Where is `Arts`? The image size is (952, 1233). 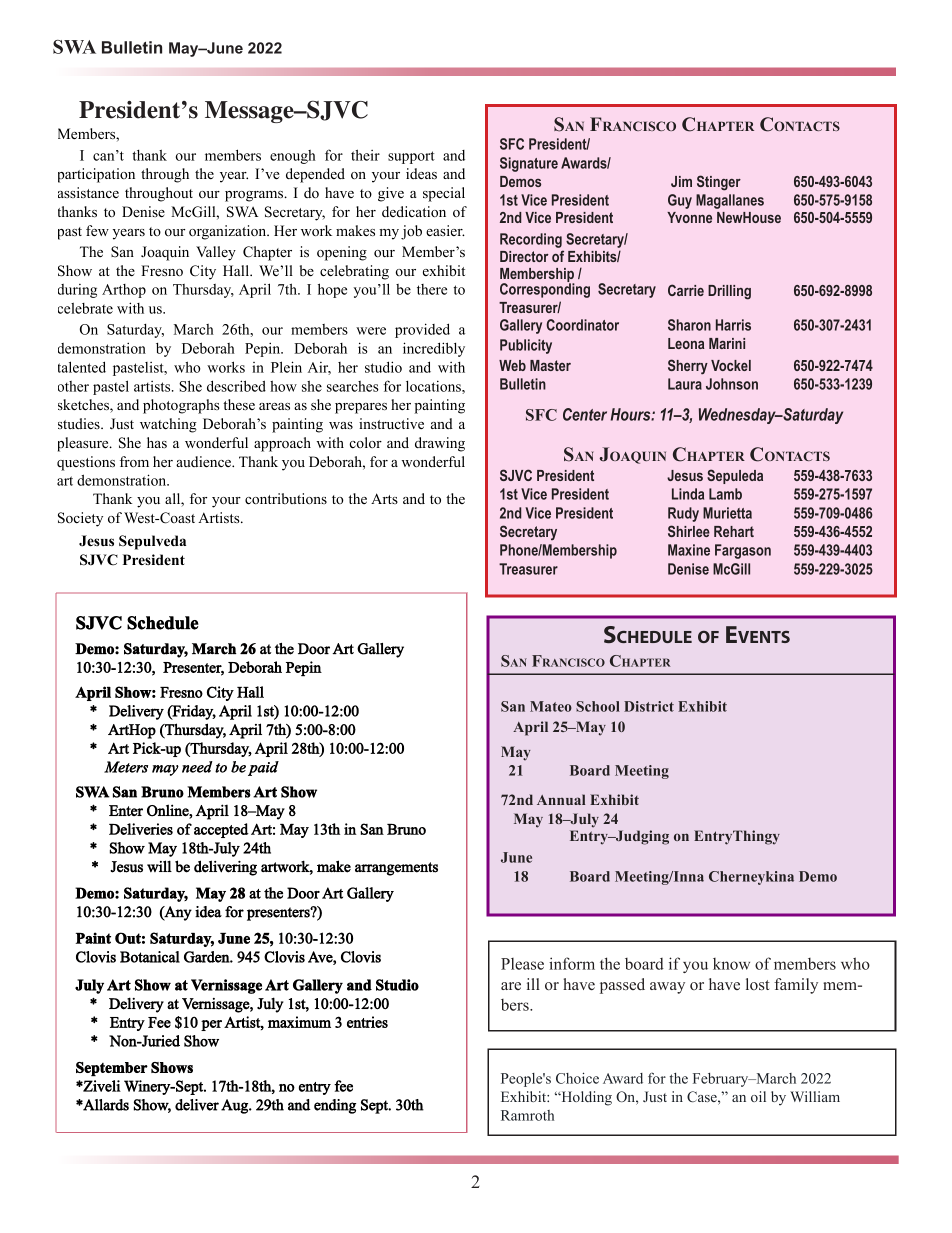
Arts is located at coordinates (384, 498).
